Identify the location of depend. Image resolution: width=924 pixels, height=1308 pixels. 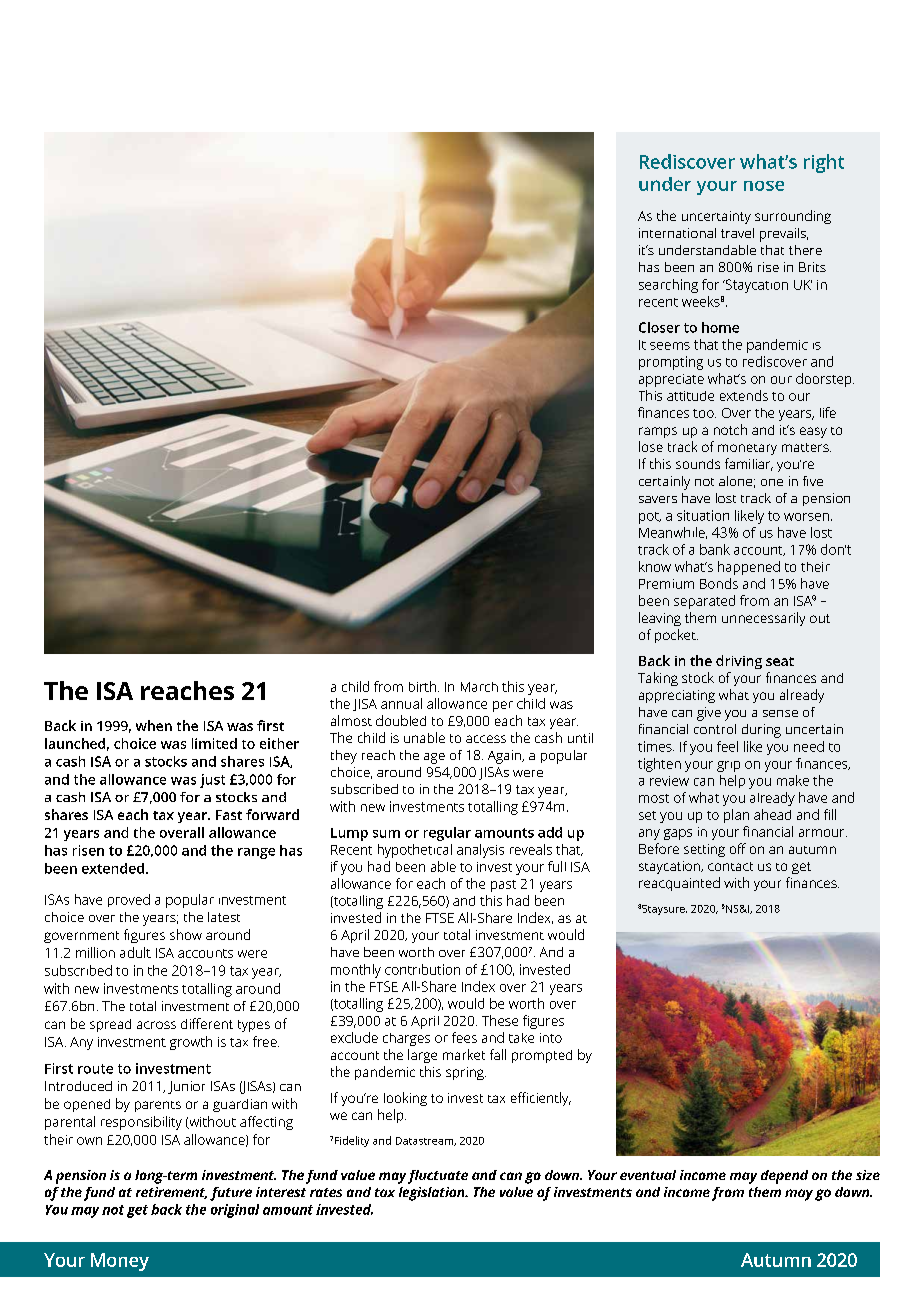
(784, 1177).
